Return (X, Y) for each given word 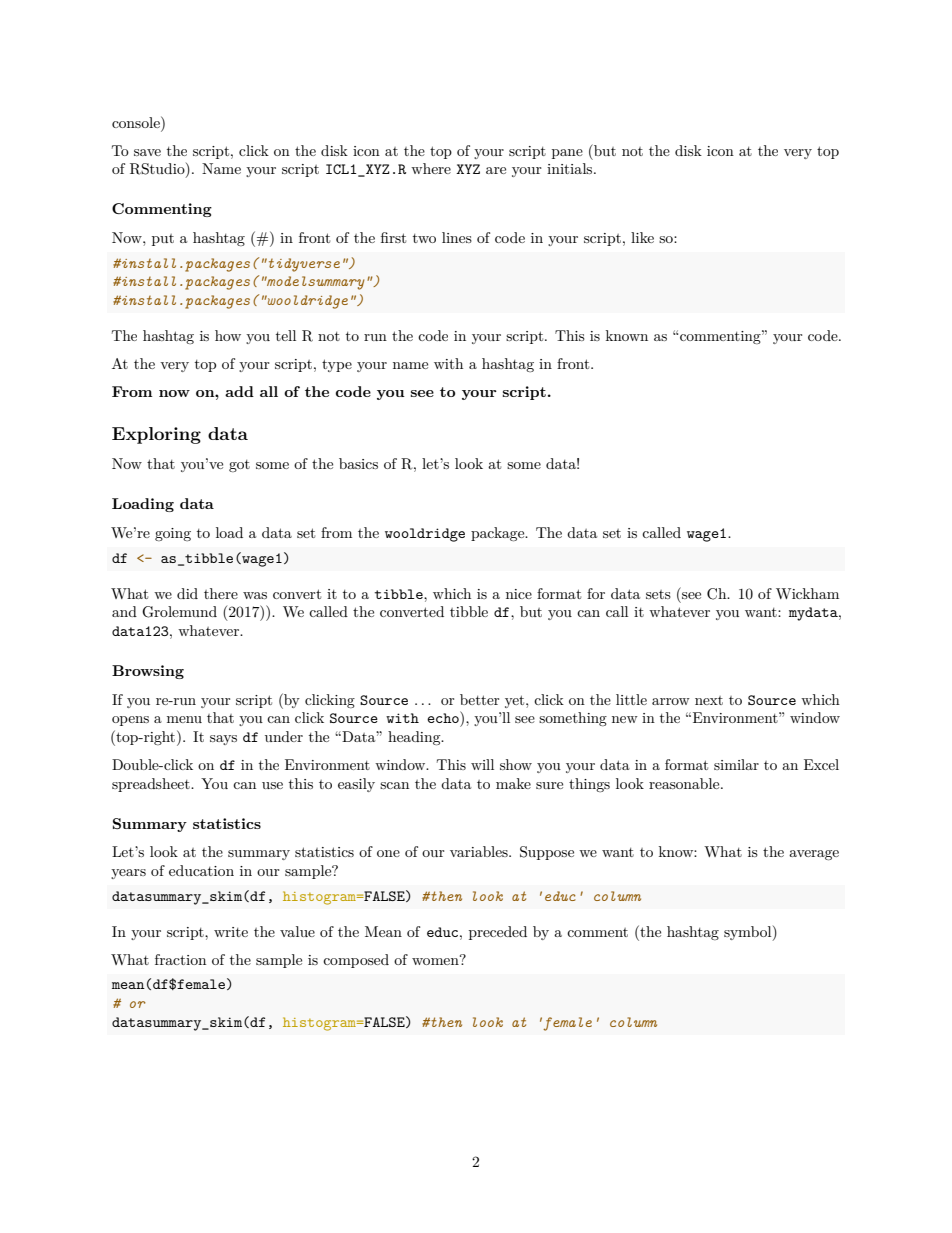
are (496, 170)
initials (571, 168)
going (173, 534)
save (147, 152)
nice (519, 594)
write (231, 932)
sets (658, 594)
